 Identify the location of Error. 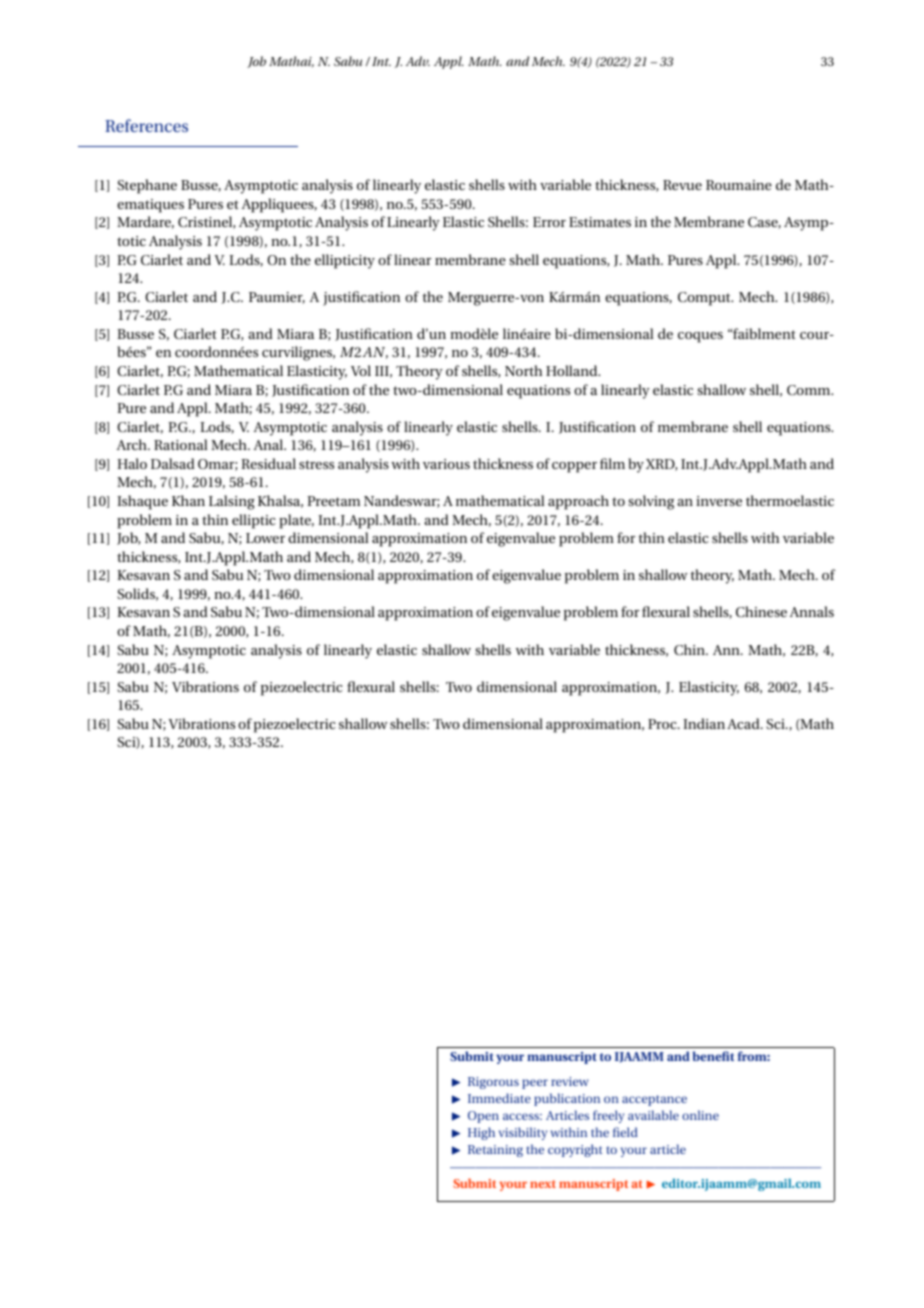
(549, 222).
